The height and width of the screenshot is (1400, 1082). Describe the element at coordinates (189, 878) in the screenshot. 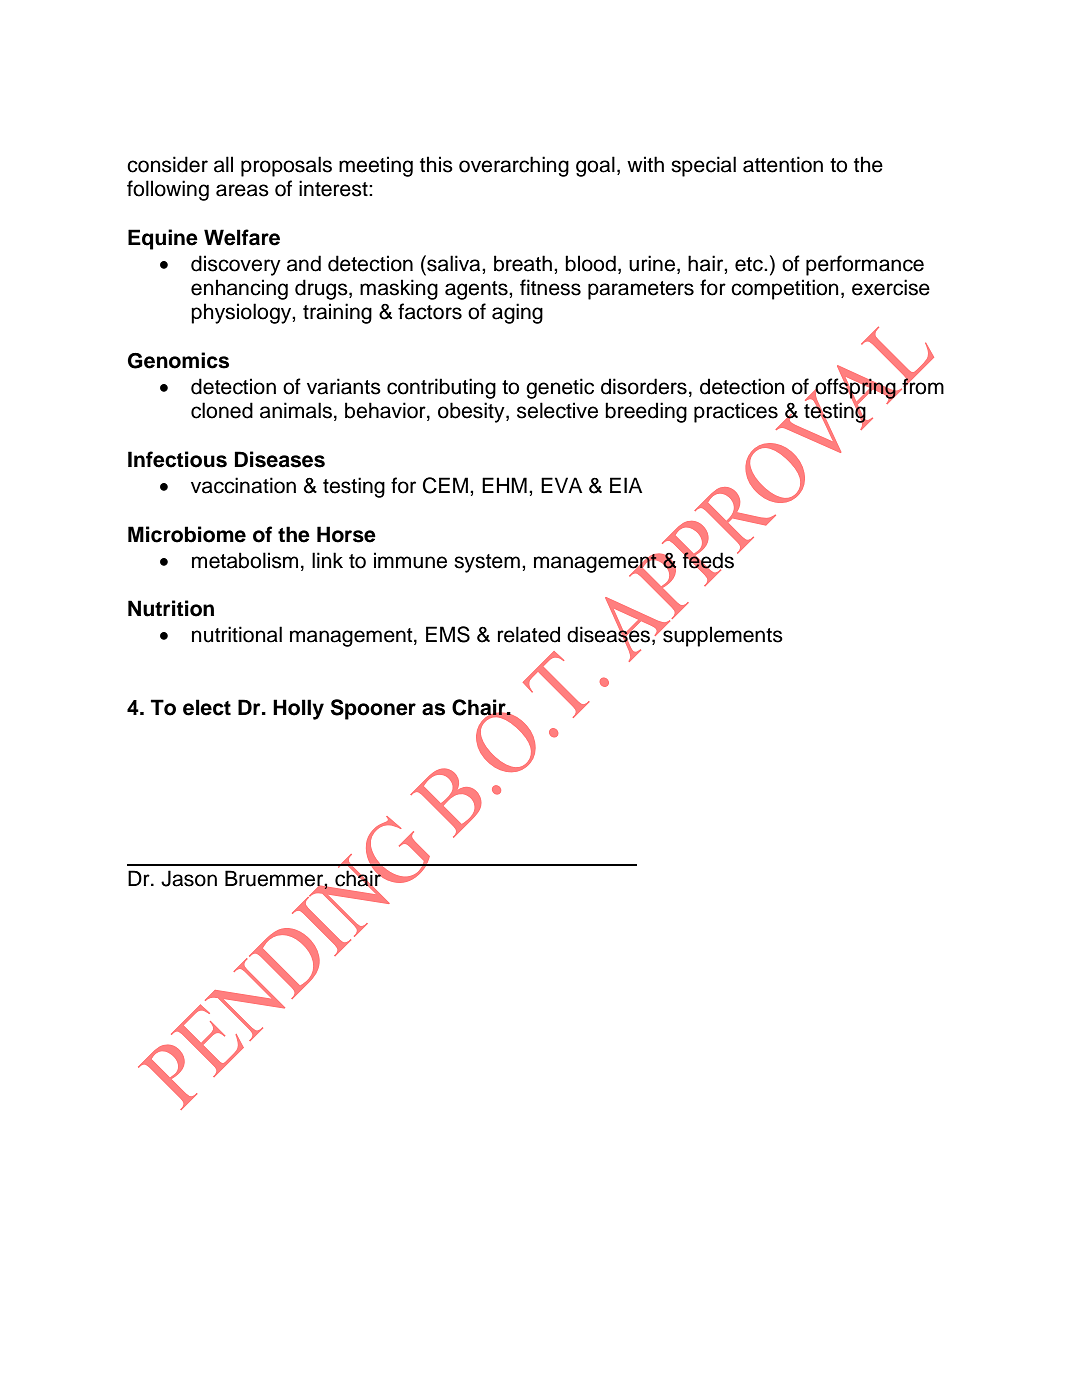

I see `Jason` at that location.
